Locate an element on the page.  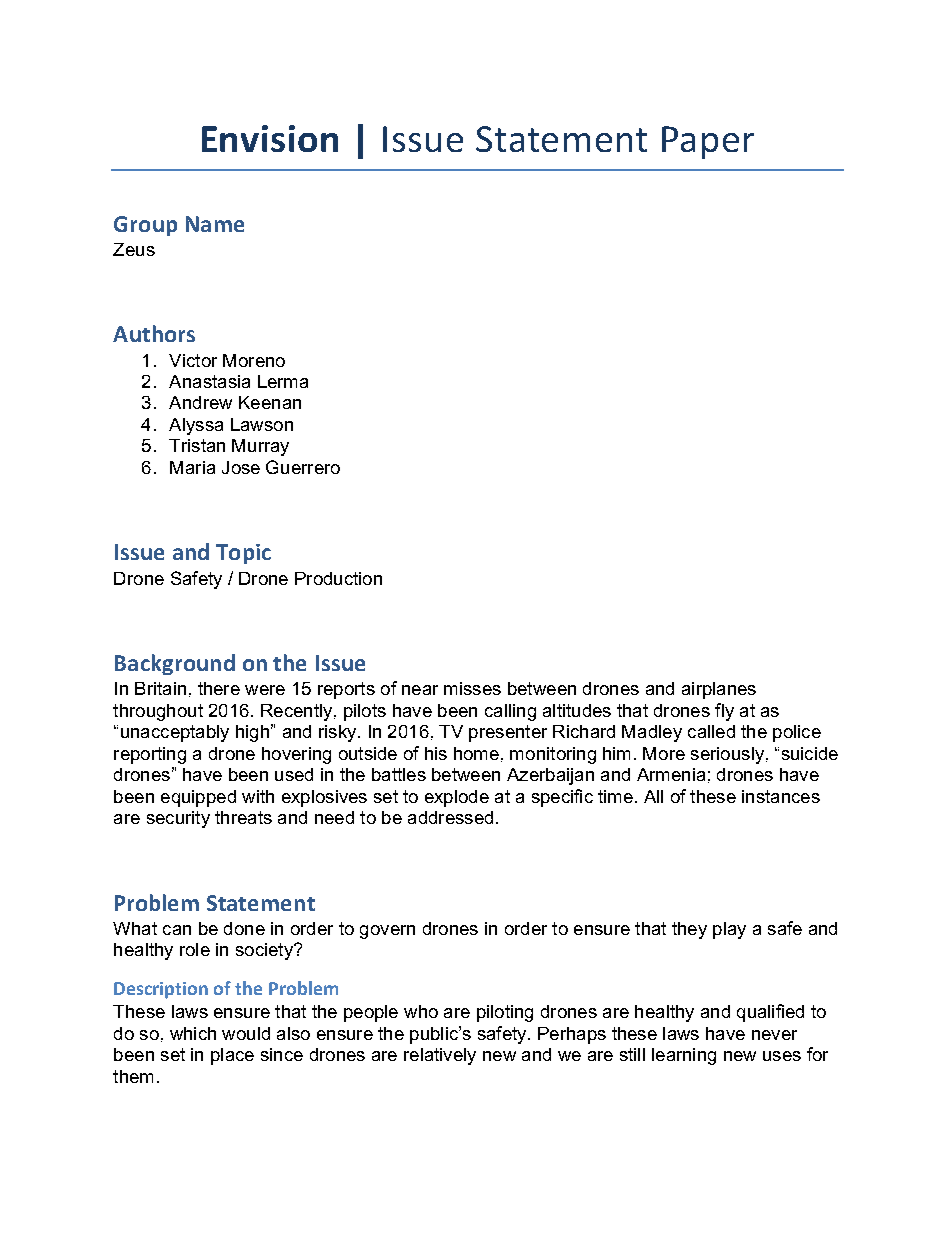
Topic is located at coordinates (243, 554).
